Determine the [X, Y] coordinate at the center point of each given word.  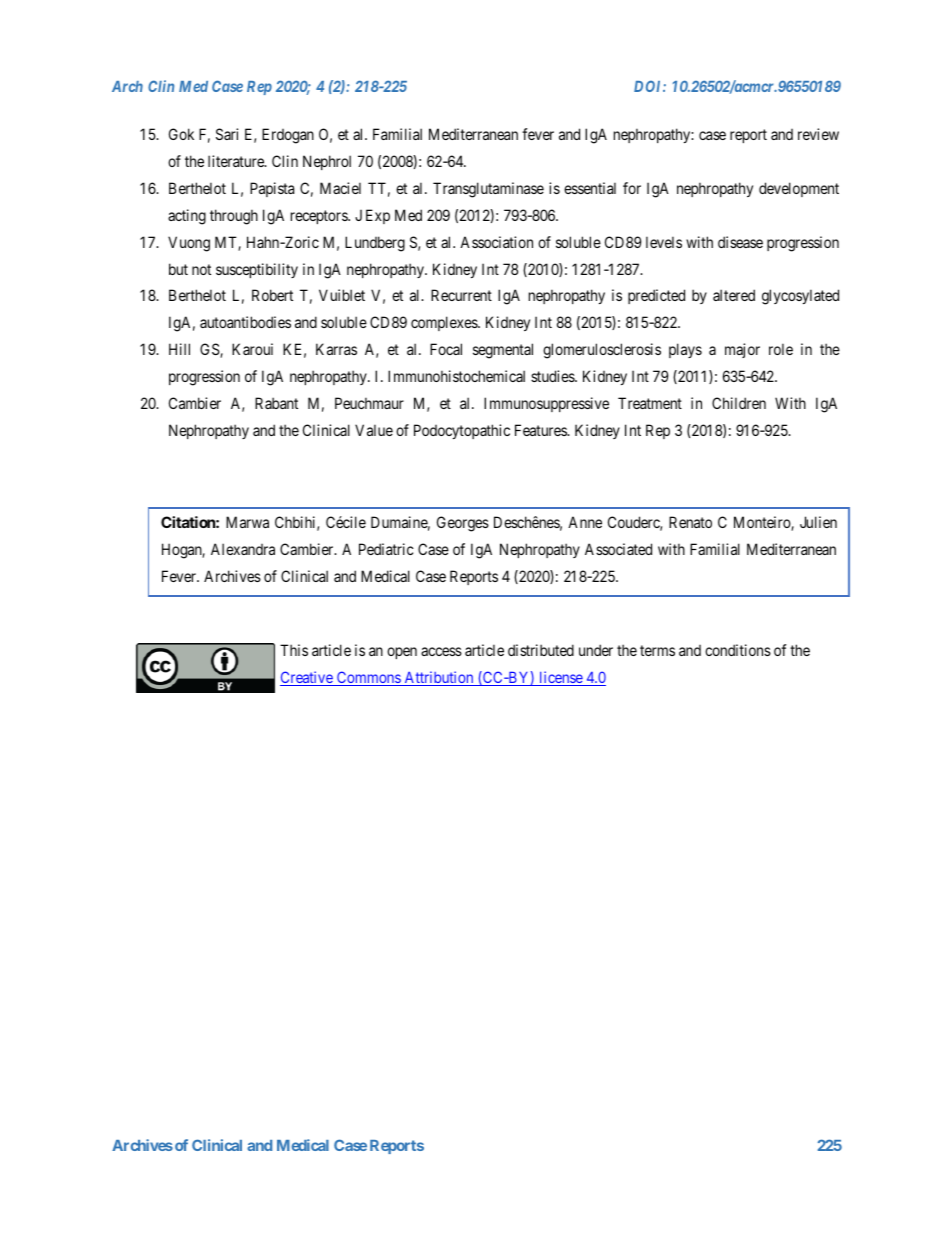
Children [739, 403]
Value [374, 430]
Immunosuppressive [546, 404]
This [294, 650]
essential [590, 188]
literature [237, 161]
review [818, 134]
